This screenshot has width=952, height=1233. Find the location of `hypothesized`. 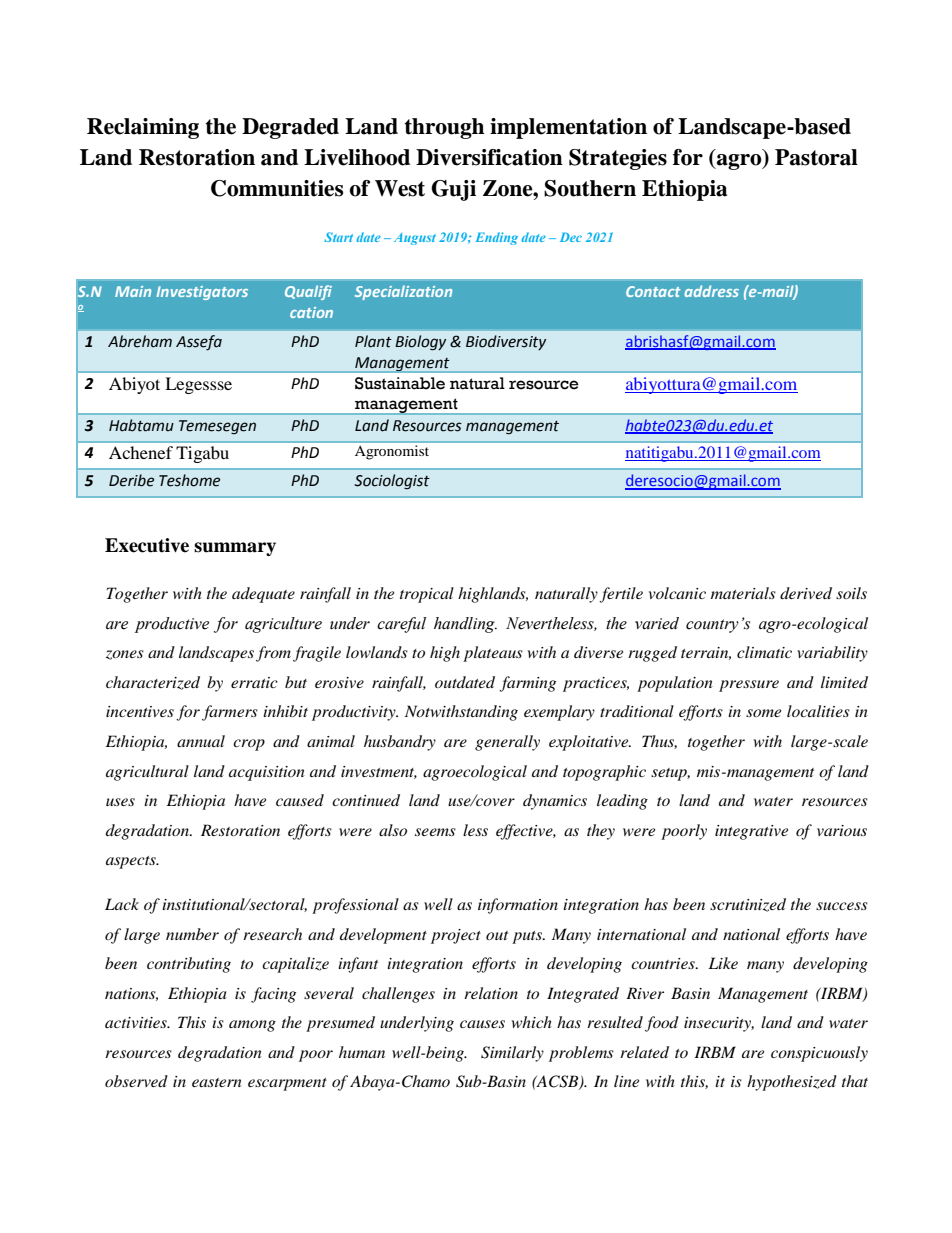

hypothesized is located at coordinates (792, 1083).
